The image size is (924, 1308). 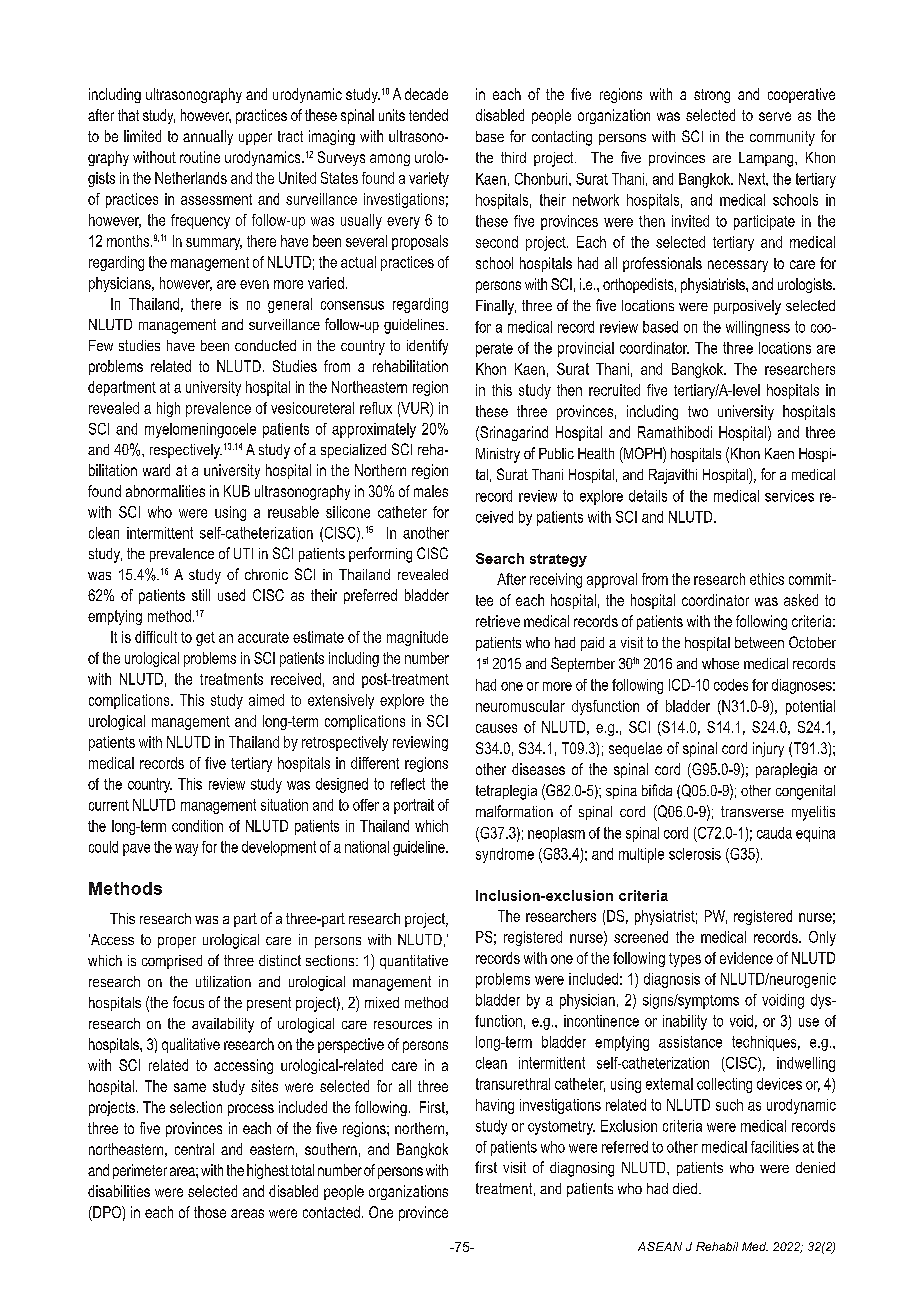 What do you see at coordinates (414, 806) in the document?
I see `portrait` at bounding box center [414, 806].
